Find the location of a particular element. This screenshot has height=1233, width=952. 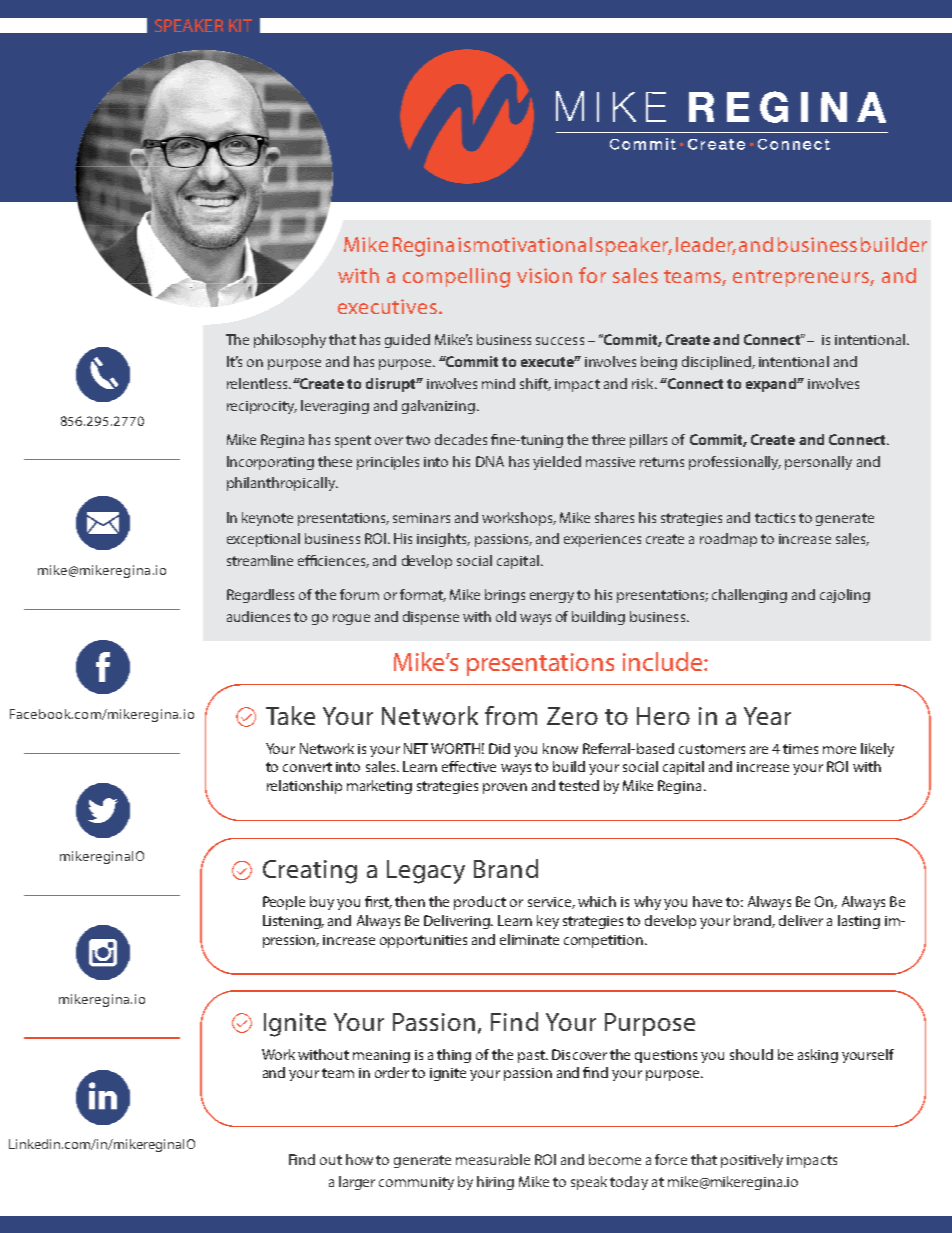

positively is located at coordinates (752, 1161).
